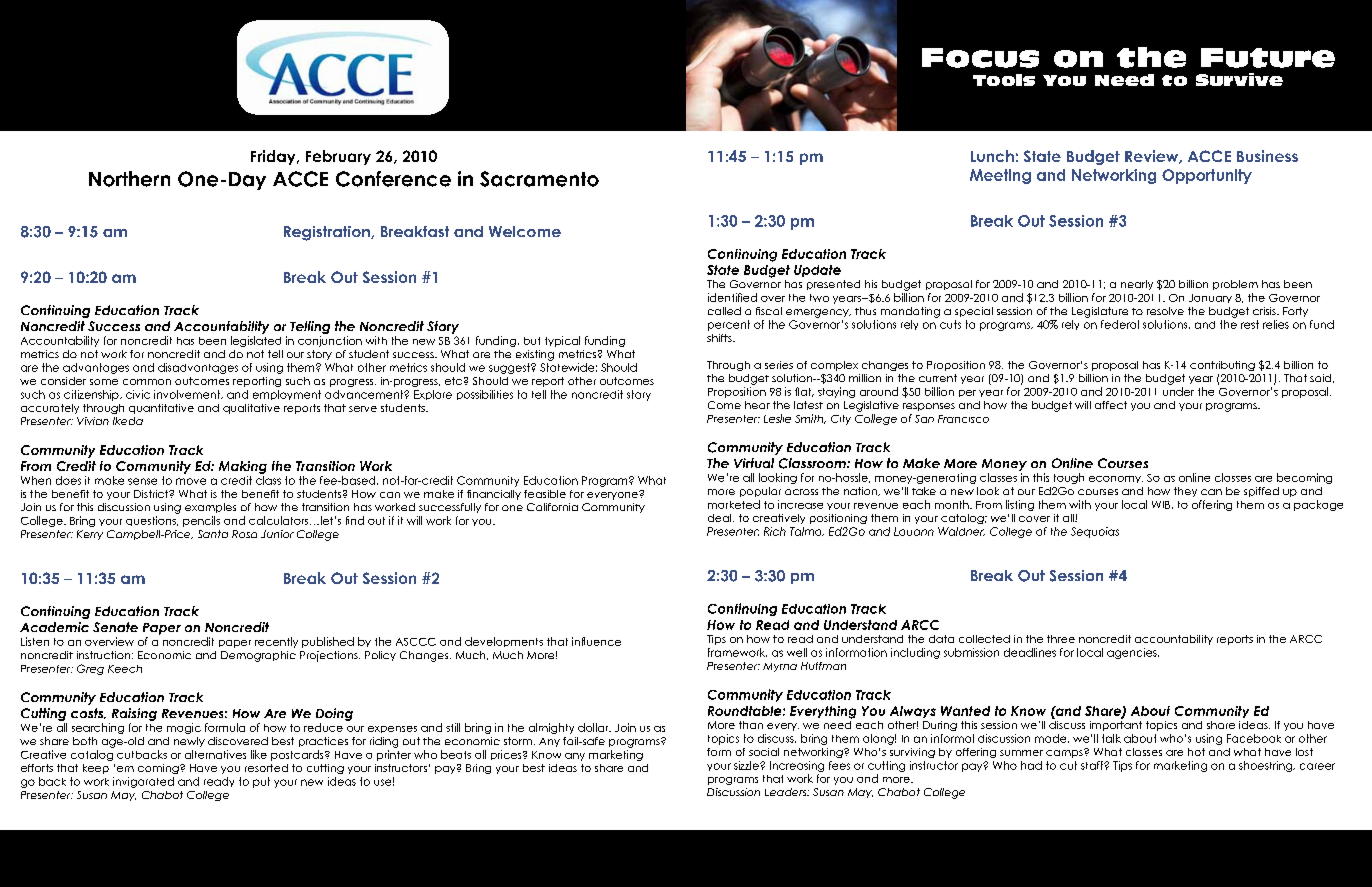 This page has width=1372, height=887. Describe the element at coordinates (1165, 311) in the page. I see `resolve` at that location.
